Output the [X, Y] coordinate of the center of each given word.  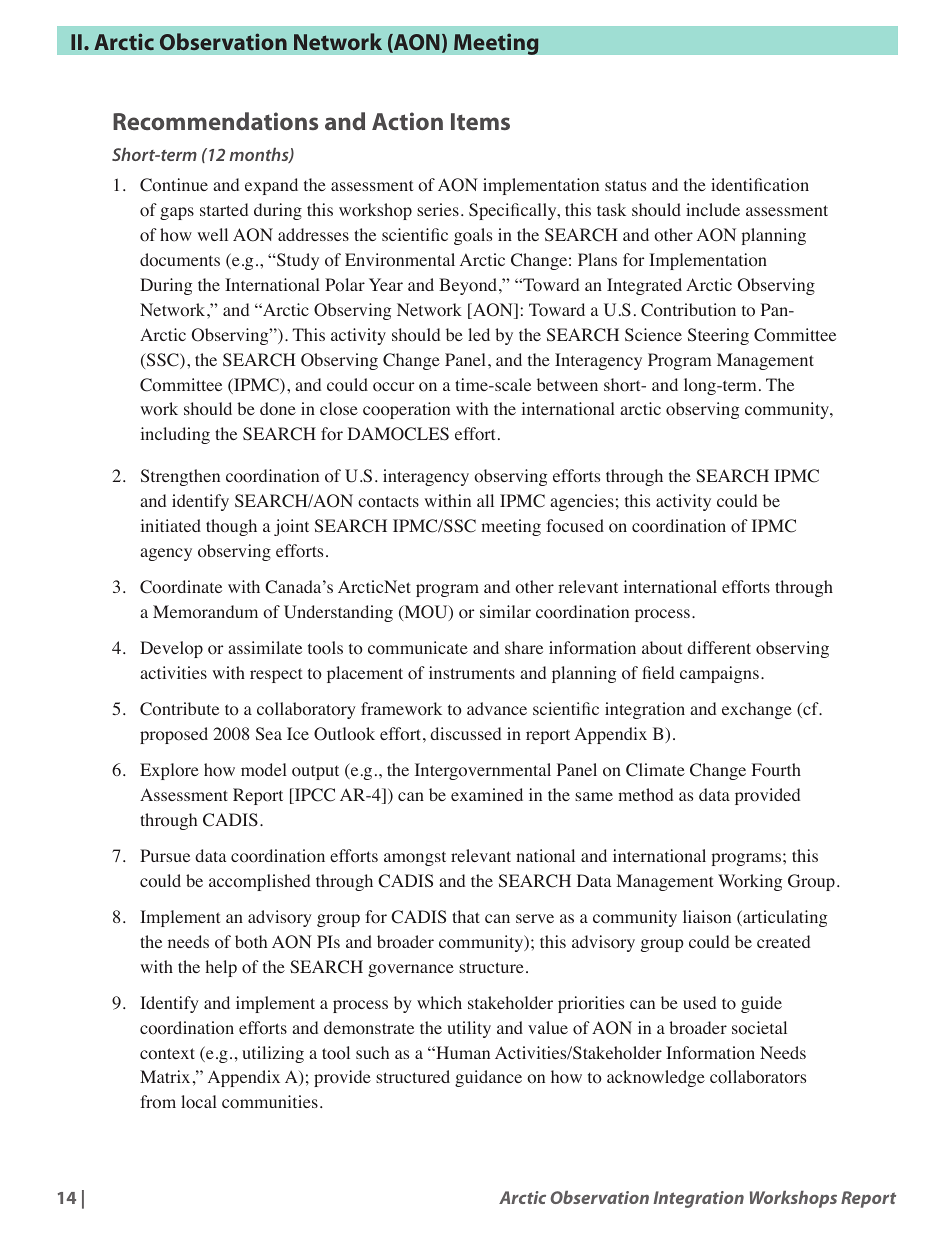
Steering [718, 336]
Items [480, 121]
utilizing [273, 1054]
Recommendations [215, 121]
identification [760, 185]
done [278, 409]
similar [505, 611]
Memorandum [205, 612]
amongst [415, 858]
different [719, 647]
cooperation [406, 410]
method [645, 795]
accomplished [259, 882]
